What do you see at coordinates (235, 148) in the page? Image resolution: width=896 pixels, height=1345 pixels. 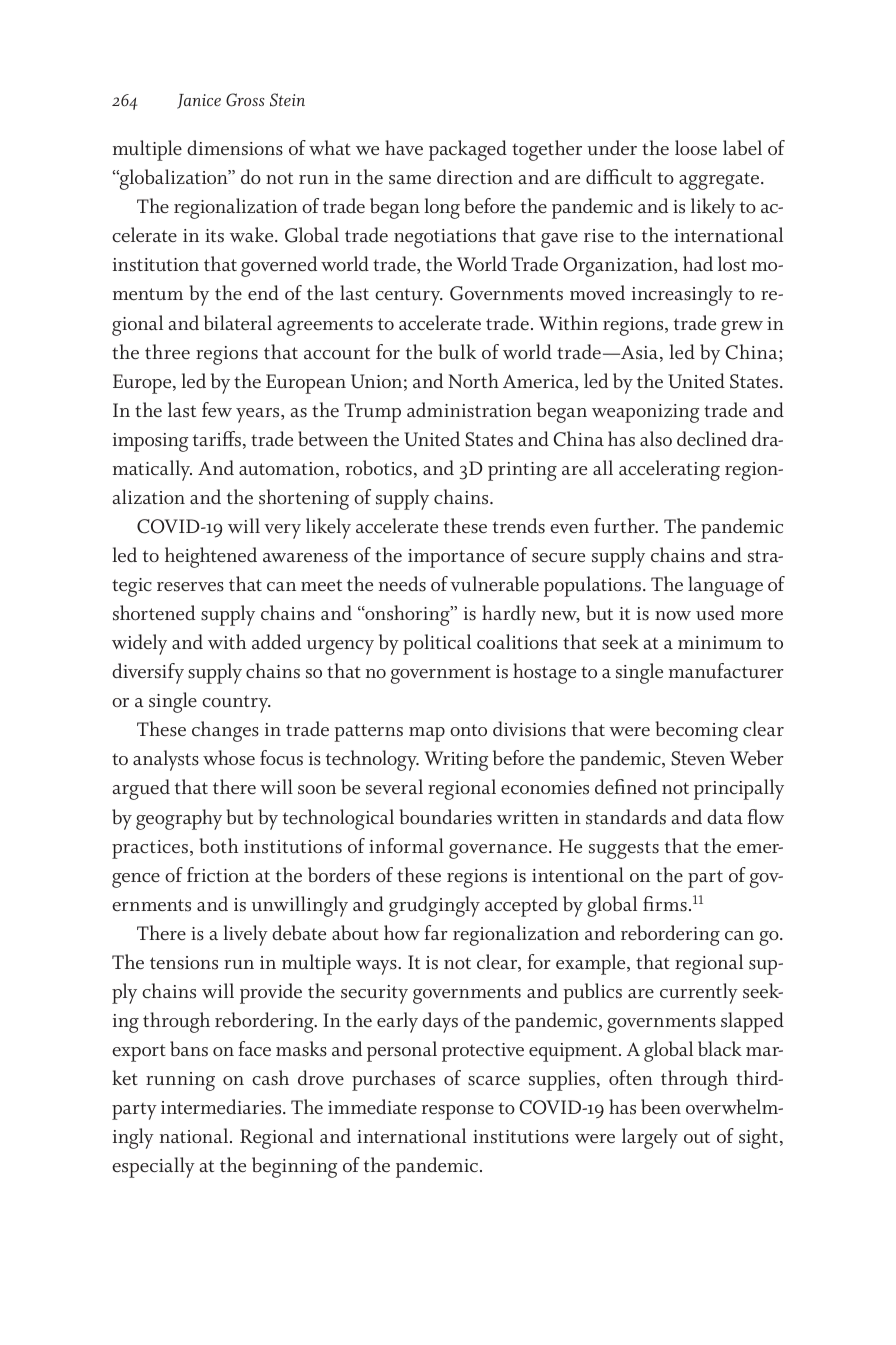 I see `dimensions` at bounding box center [235, 148].
